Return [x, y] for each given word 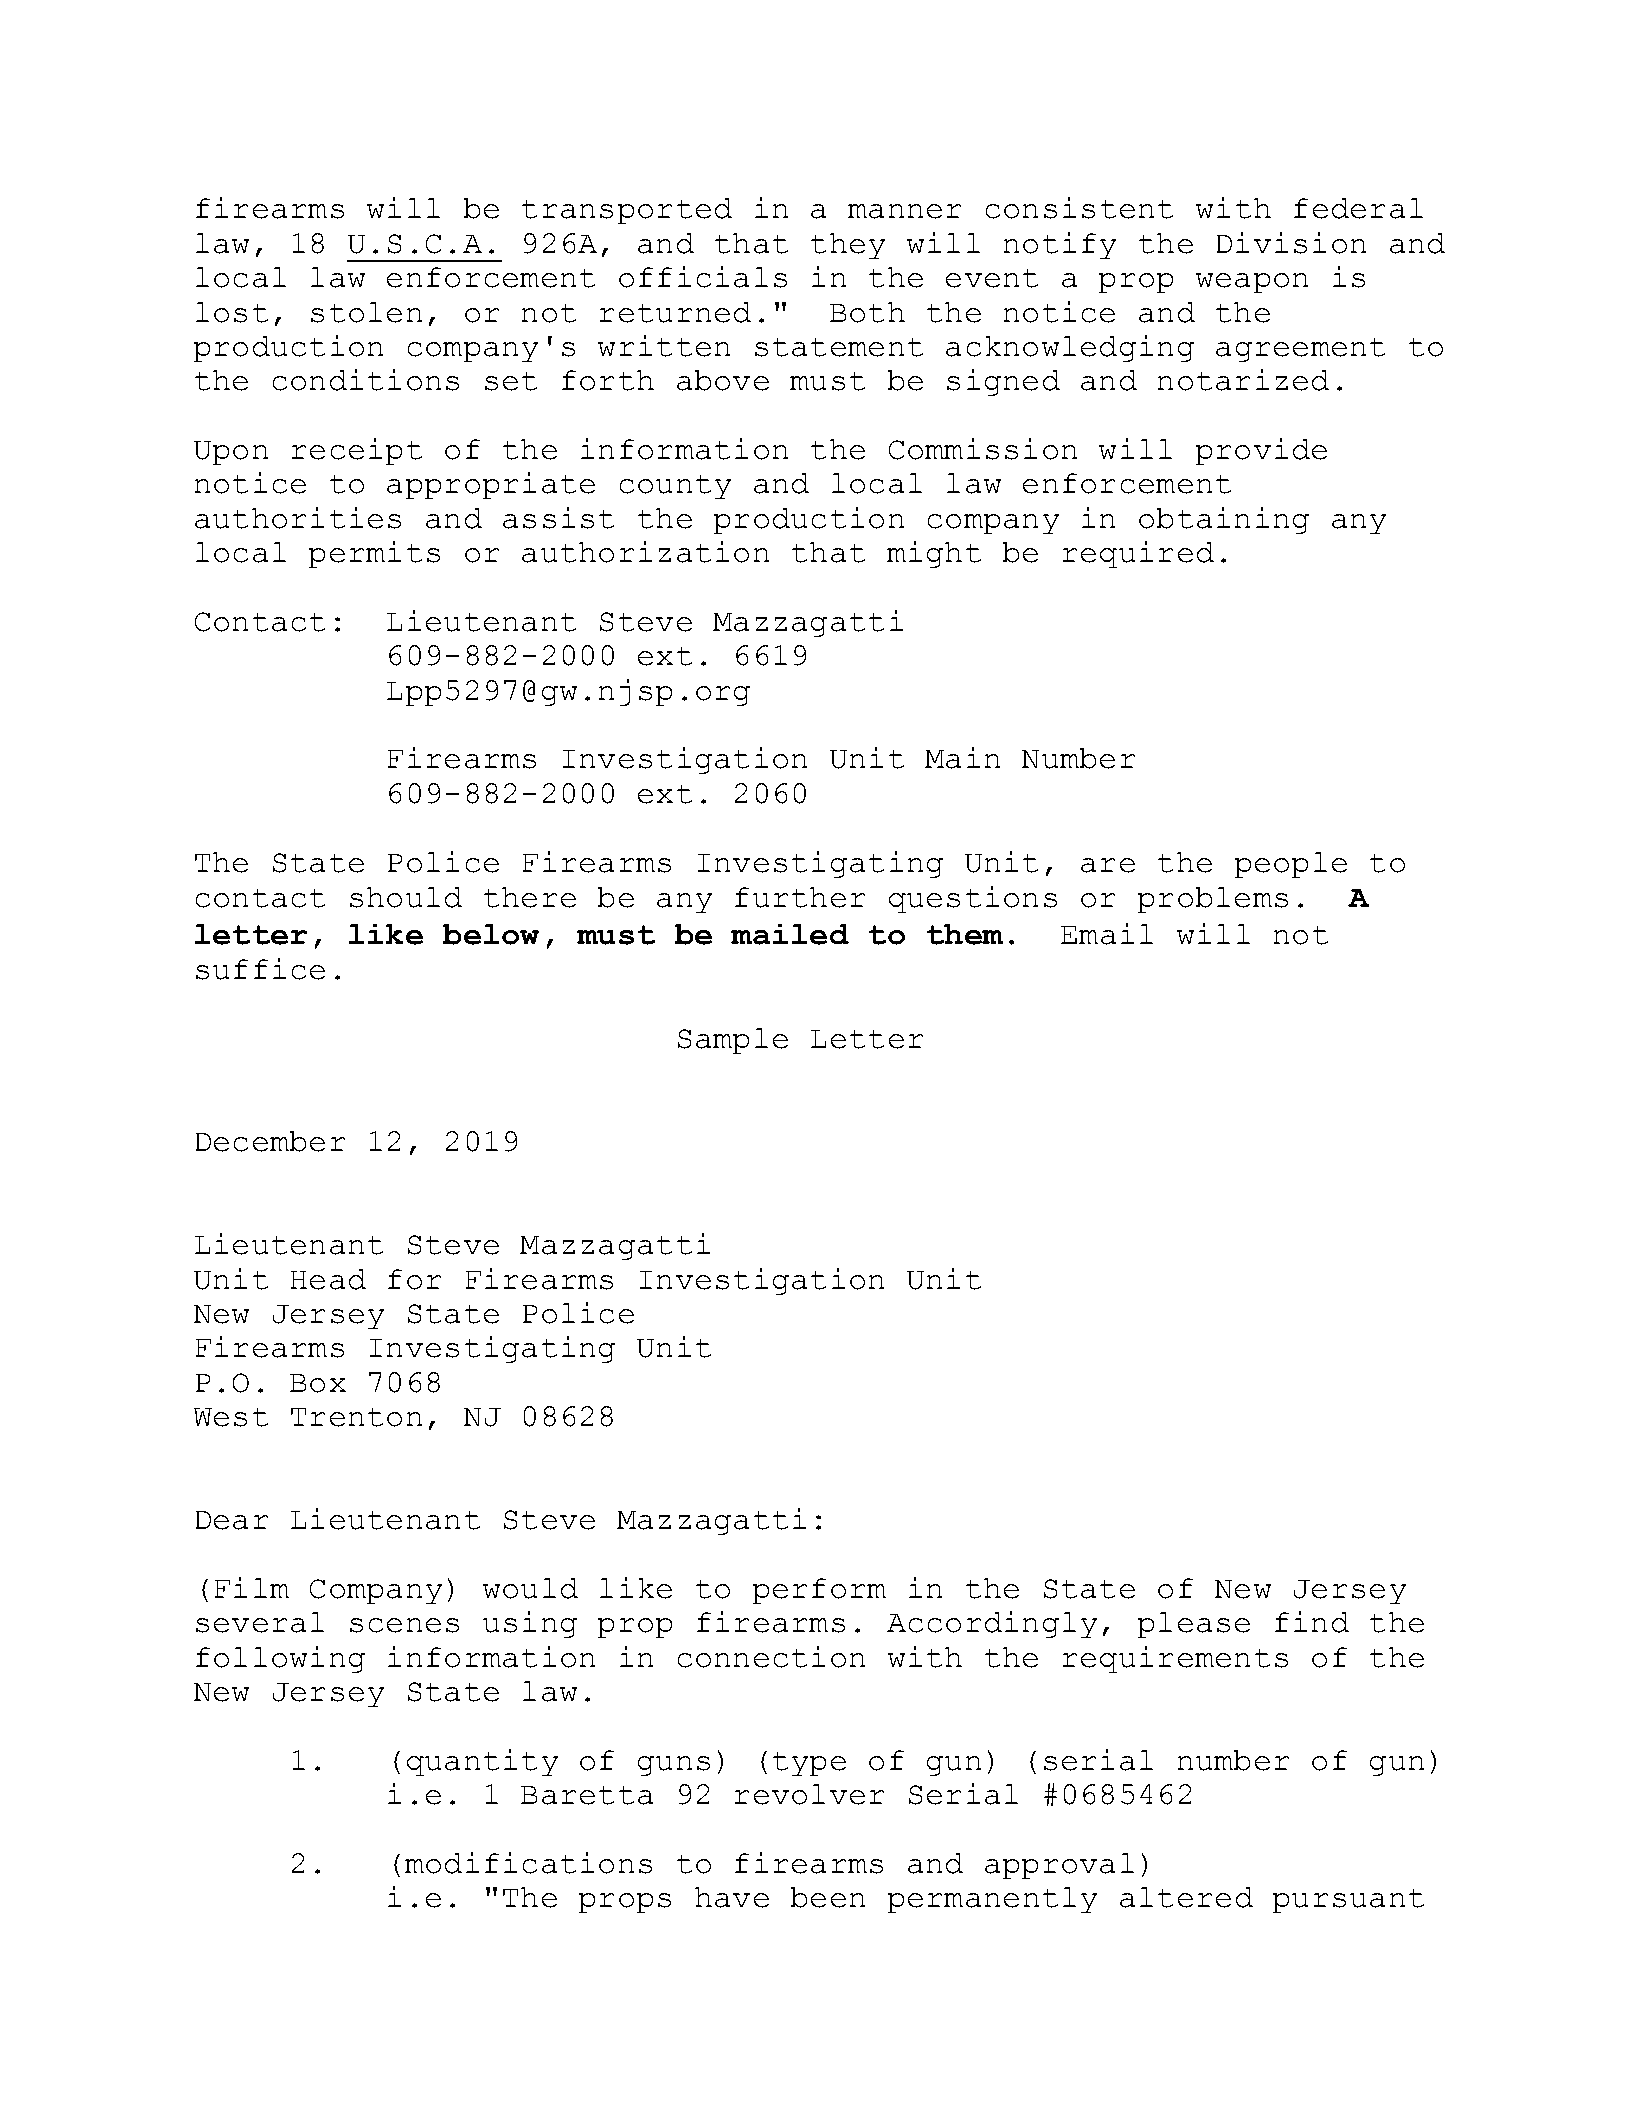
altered [1186, 1897]
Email [1107, 934]
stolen [366, 312]
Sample [733, 1041]
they [848, 246]
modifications [528, 1863]
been [828, 1897]
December [270, 1141]
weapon [1252, 283]
